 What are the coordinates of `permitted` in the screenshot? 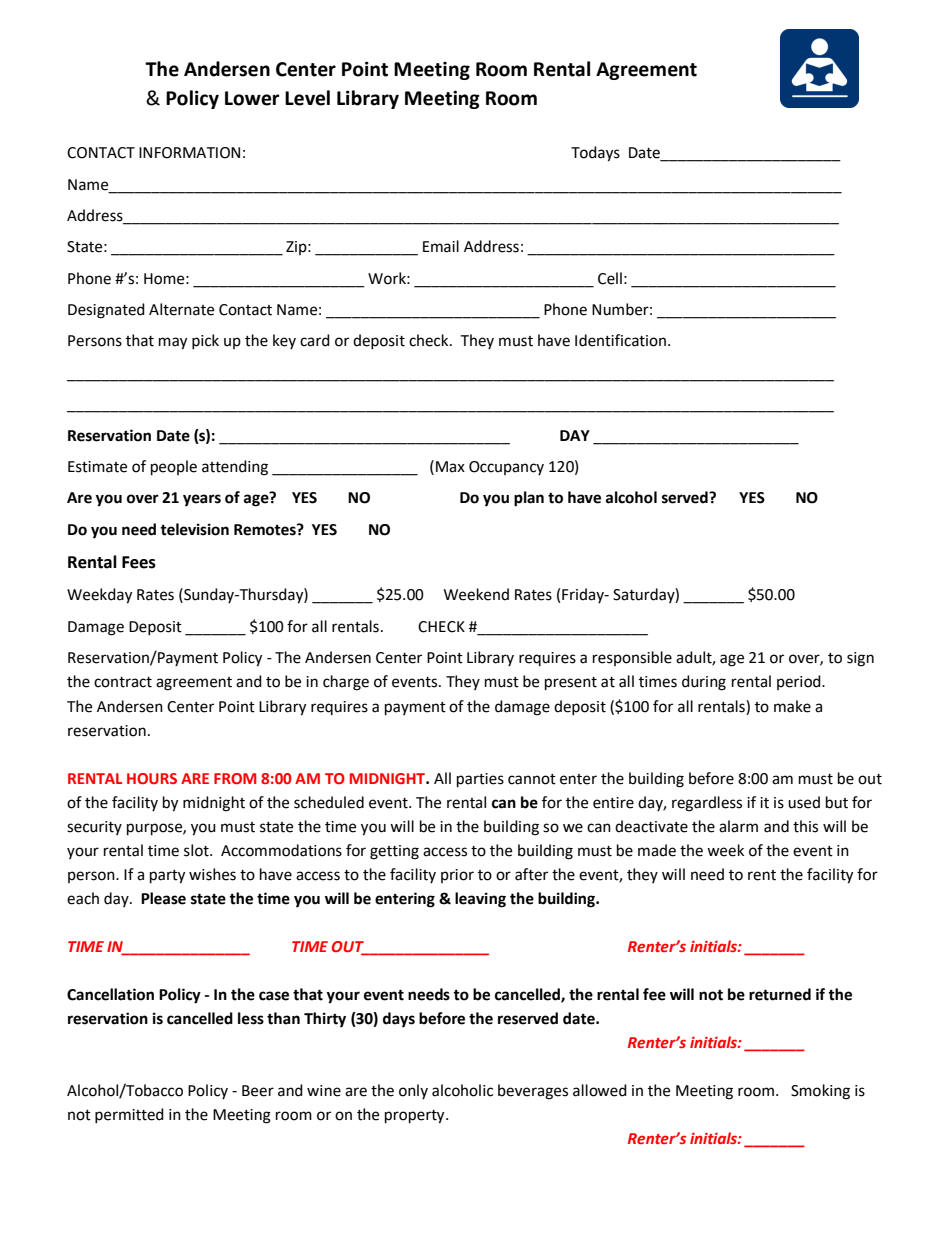 It's located at (129, 1115).
